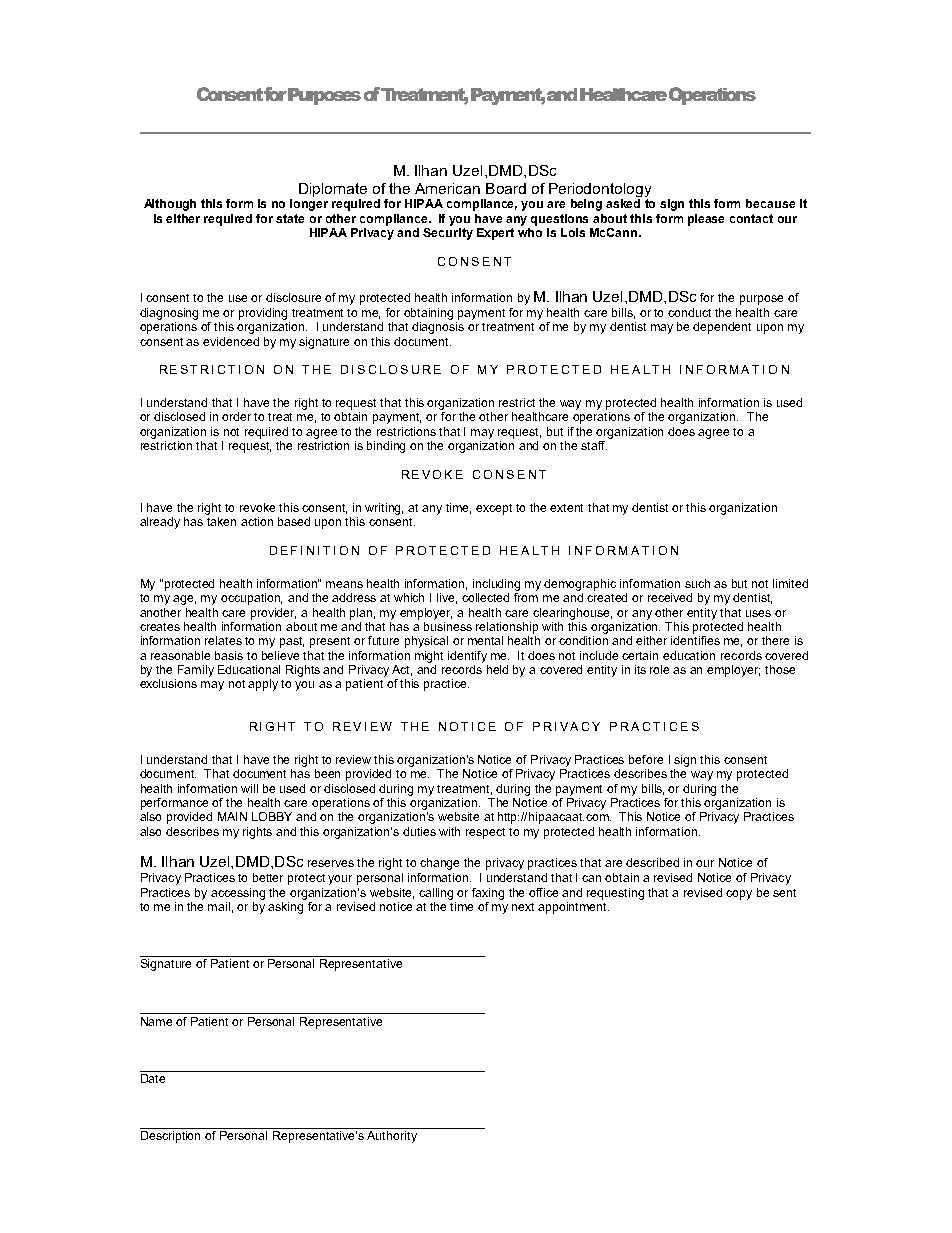 Image resolution: width=952 pixels, height=1233 pixels. Describe the element at coordinates (170, 1137) in the page. I see `Description` at that location.
